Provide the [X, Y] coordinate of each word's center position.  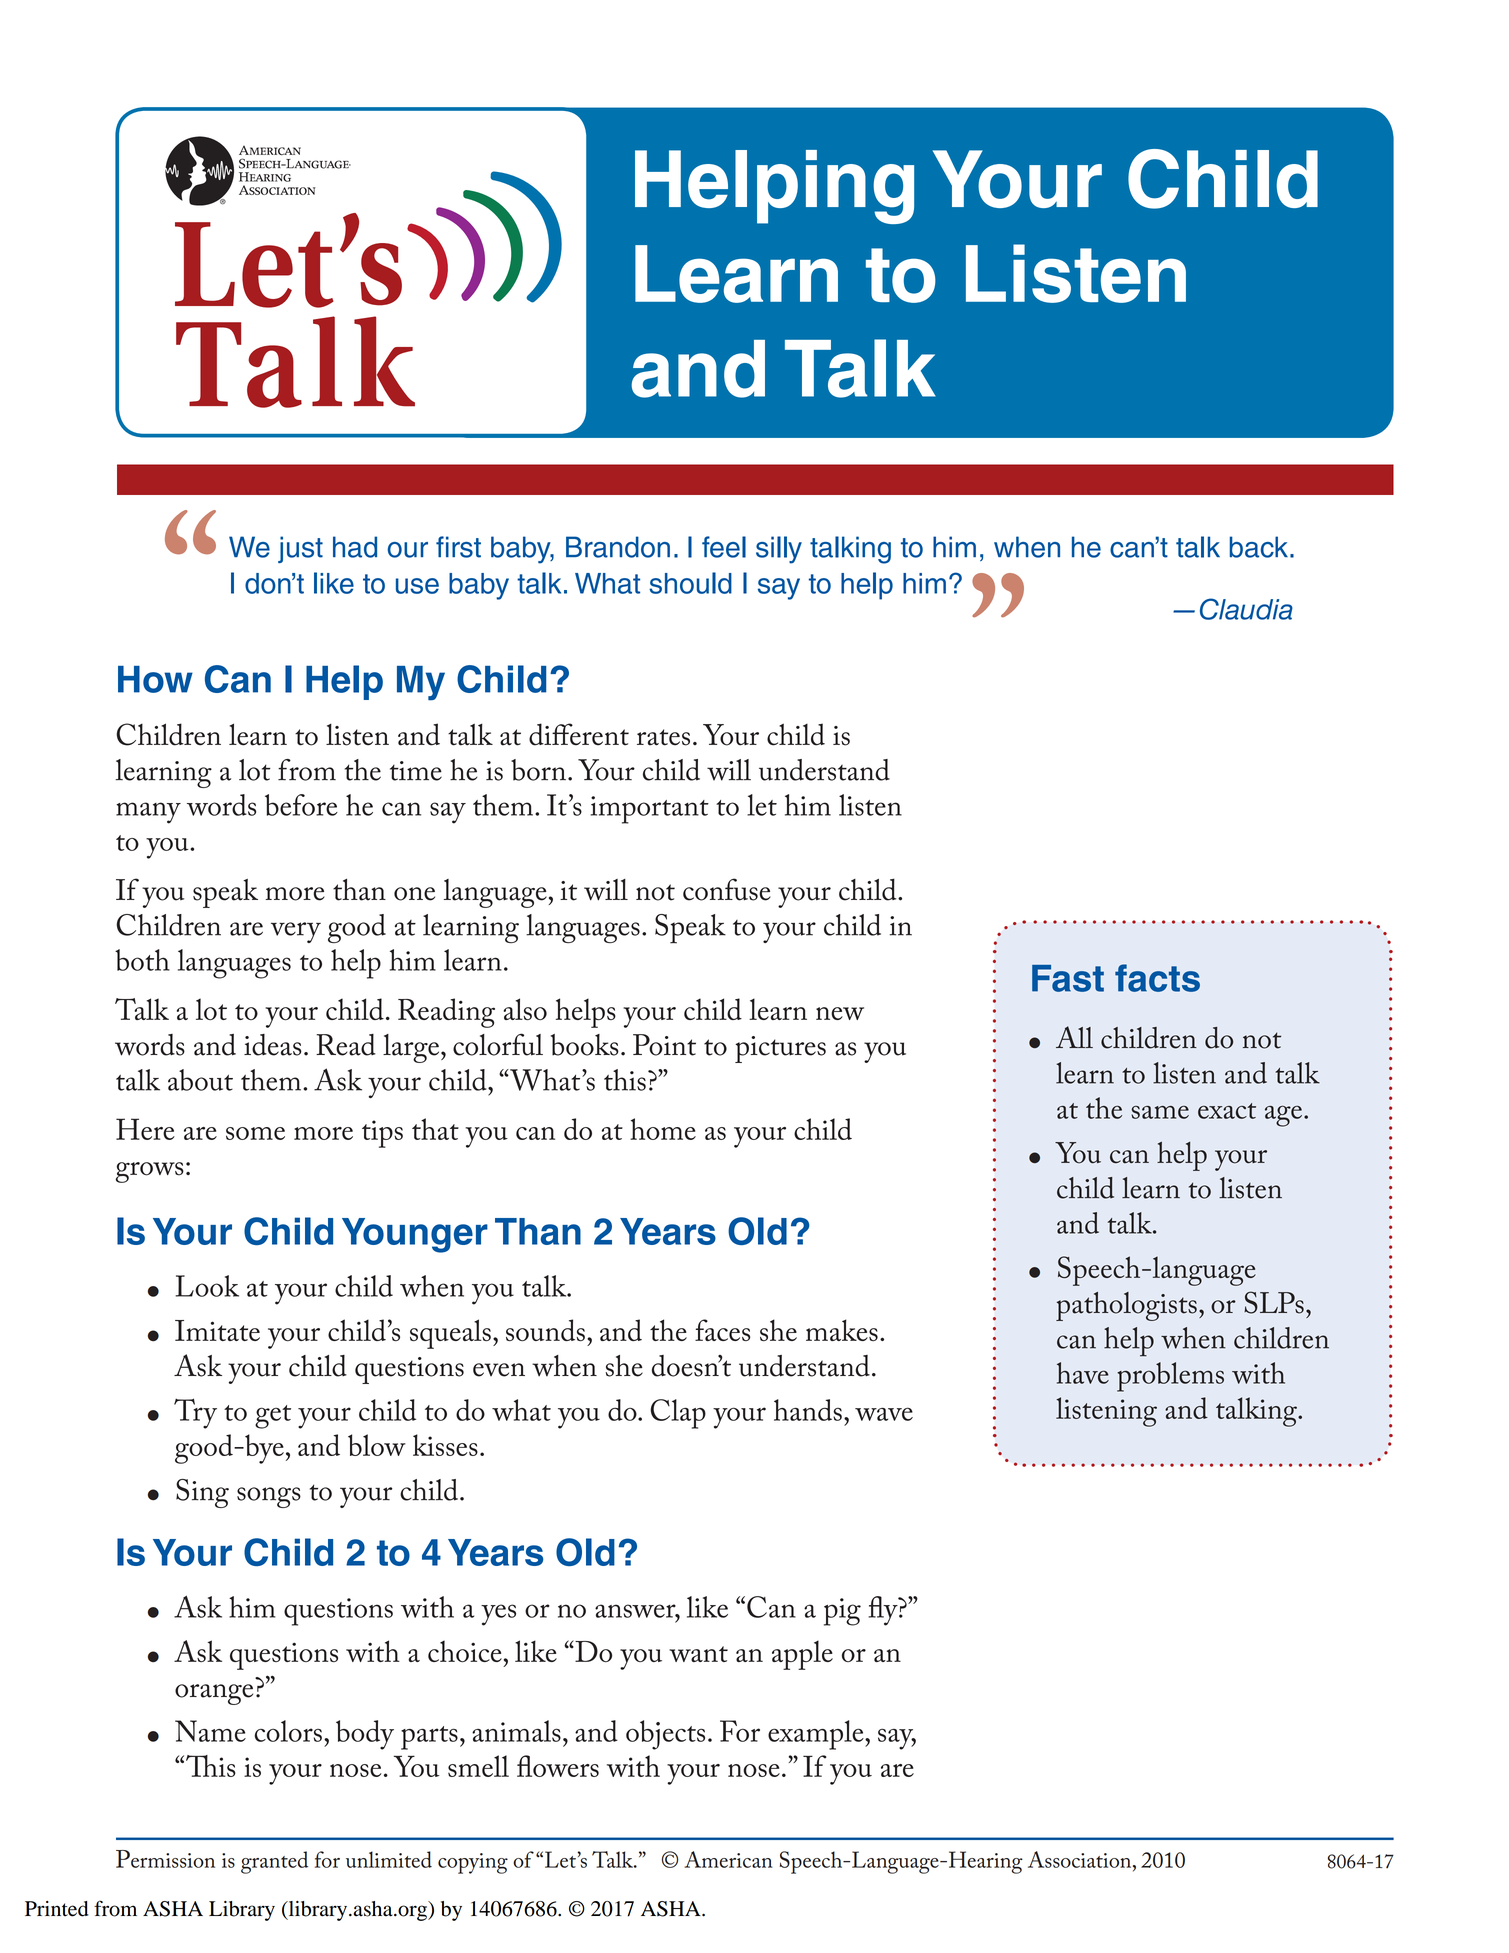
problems [1170, 1377]
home [663, 1129]
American [728, 1859]
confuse [727, 889]
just [300, 549]
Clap [678, 1414]
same [1160, 1112]
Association [1081, 1859]
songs [269, 1497]
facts [1157, 978]
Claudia [1246, 609]
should [690, 583]
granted [274, 1862]
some [255, 1133]
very [296, 932]
